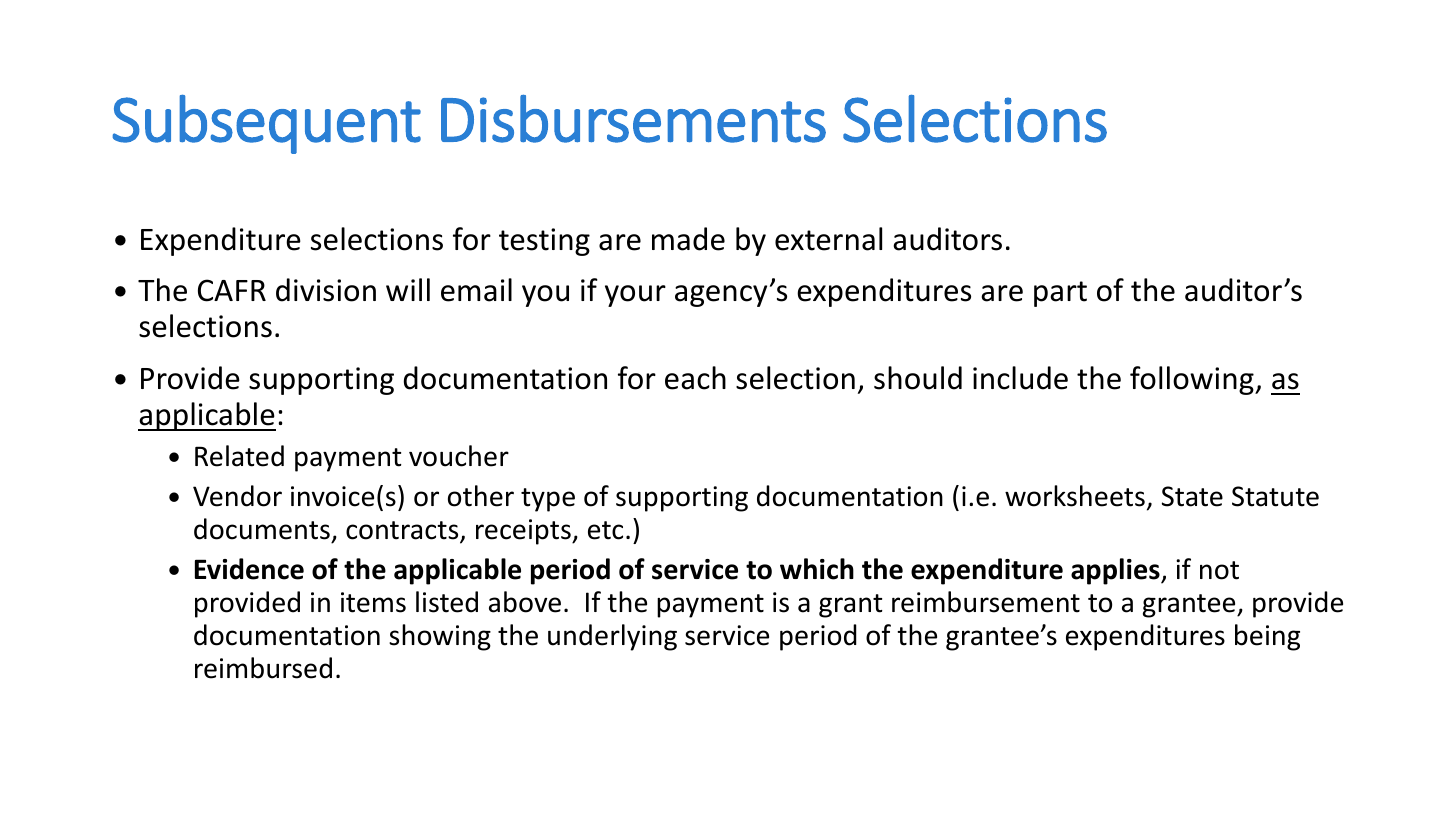 This image has height=819, width=1456. I want to click on following, so click(1193, 380).
